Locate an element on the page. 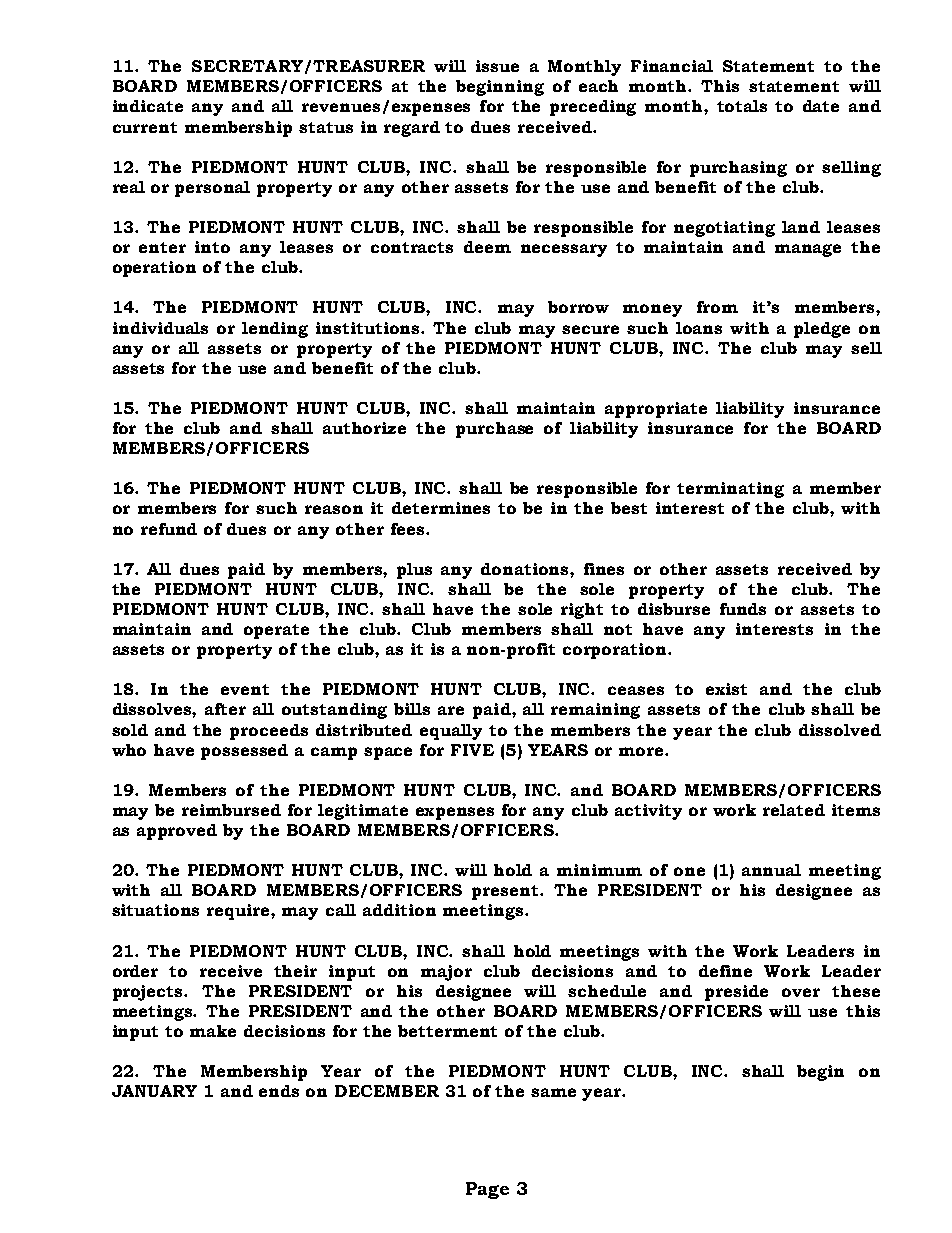 Image resolution: width=952 pixels, height=1233 pixels. deem is located at coordinates (487, 247).
